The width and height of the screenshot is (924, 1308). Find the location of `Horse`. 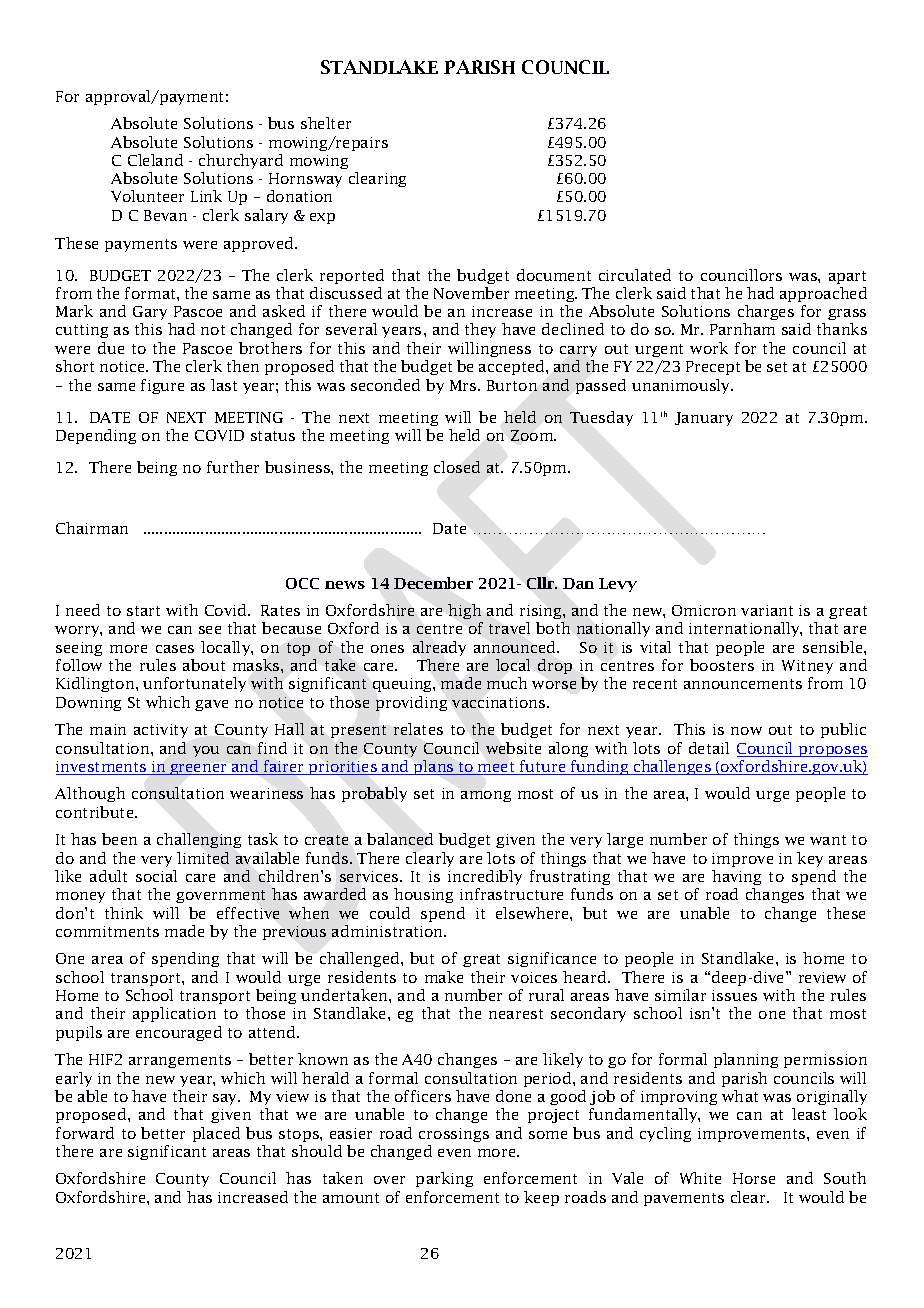

Horse is located at coordinates (754, 1178).
